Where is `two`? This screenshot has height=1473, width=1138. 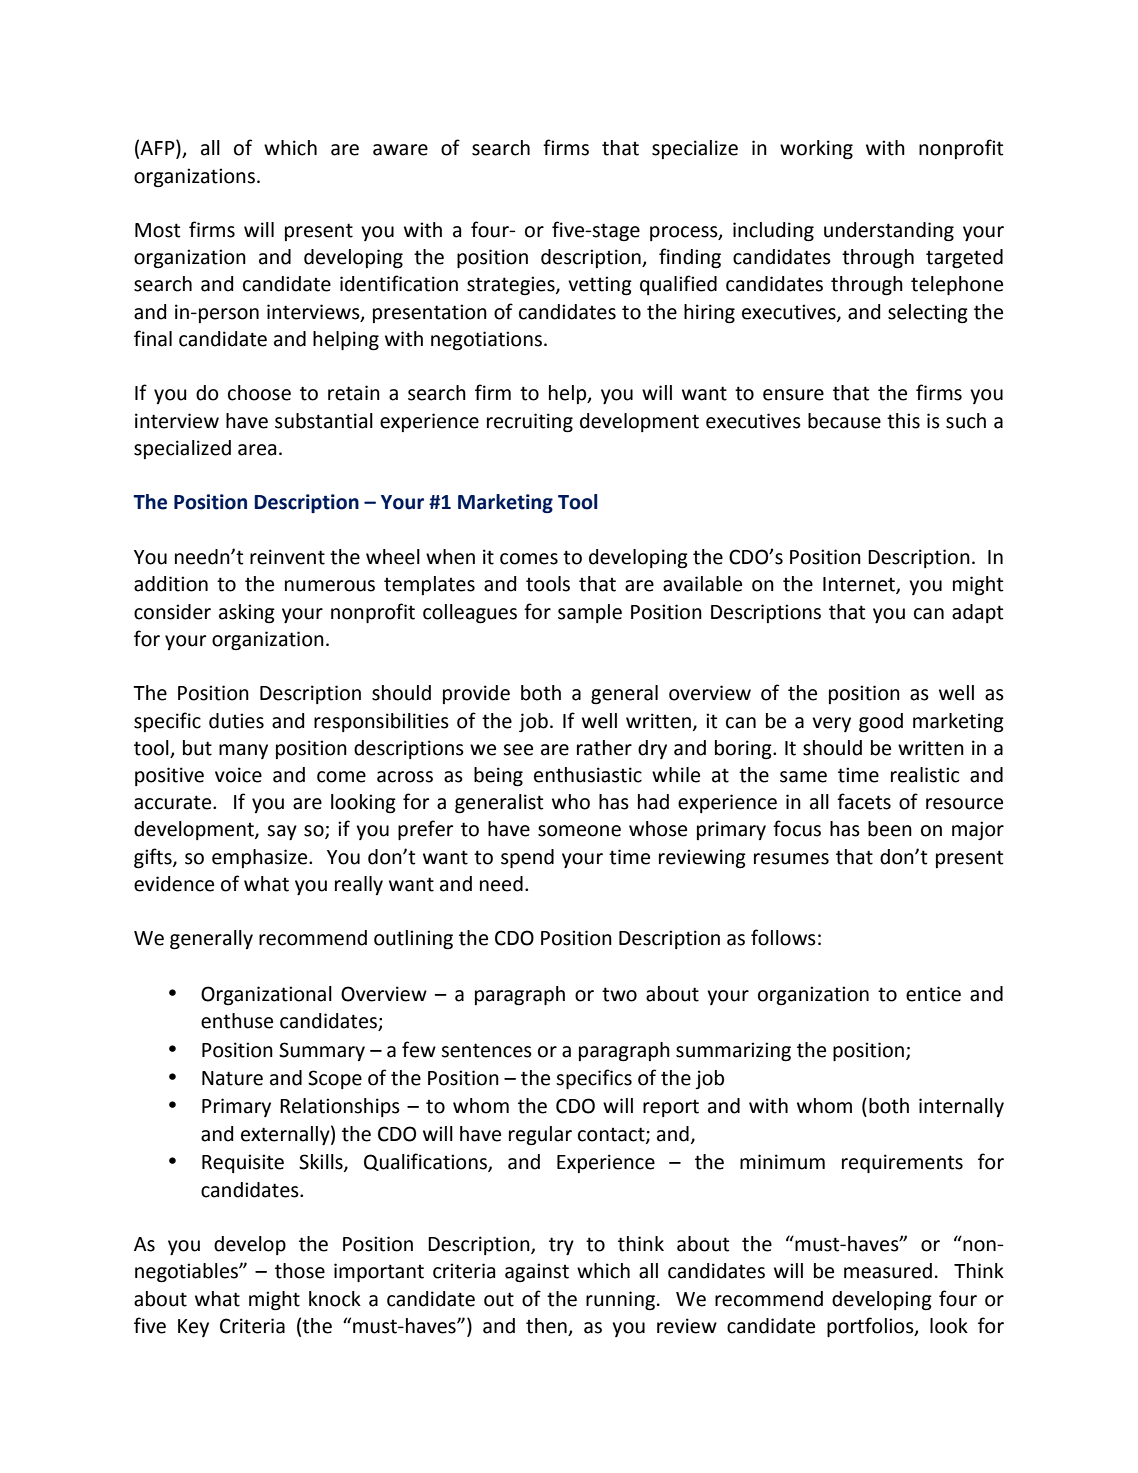 two is located at coordinates (619, 994).
